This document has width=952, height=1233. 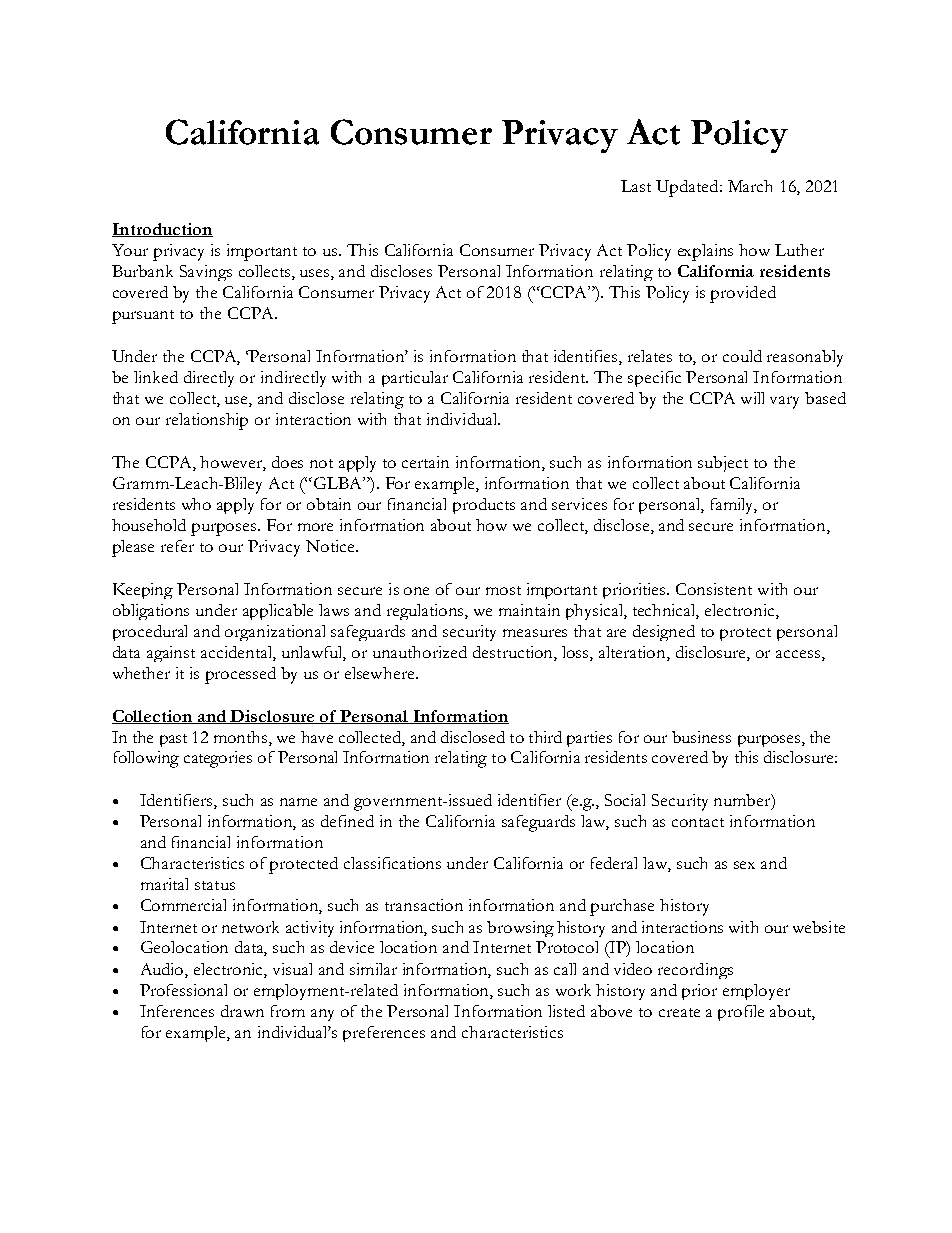 What do you see at coordinates (183, 990) in the document?
I see `Professional` at bounding box center [183, 990].
